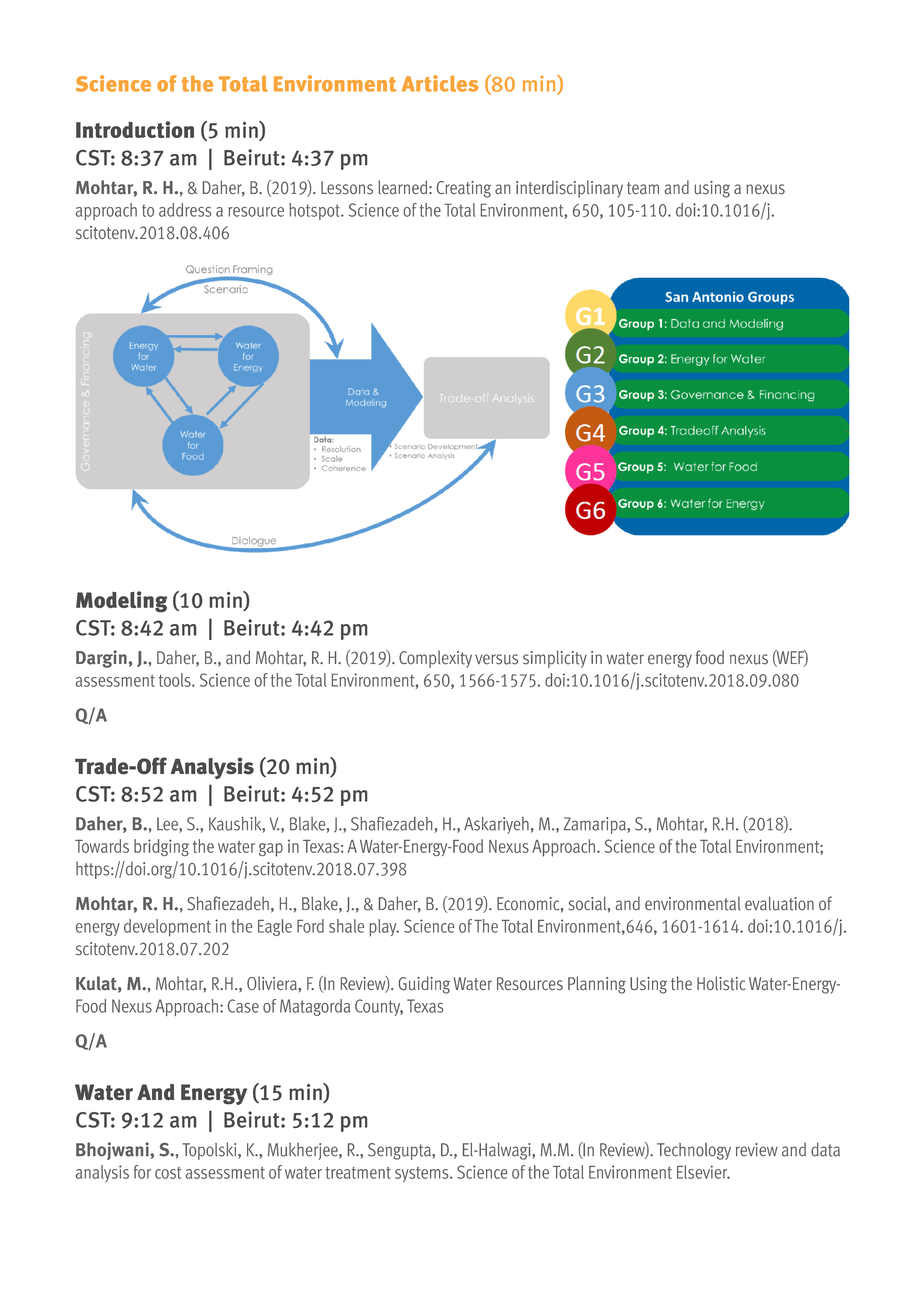  Describe the element at coordinates (423, 1174) in the page. I see `systems` at that location.
